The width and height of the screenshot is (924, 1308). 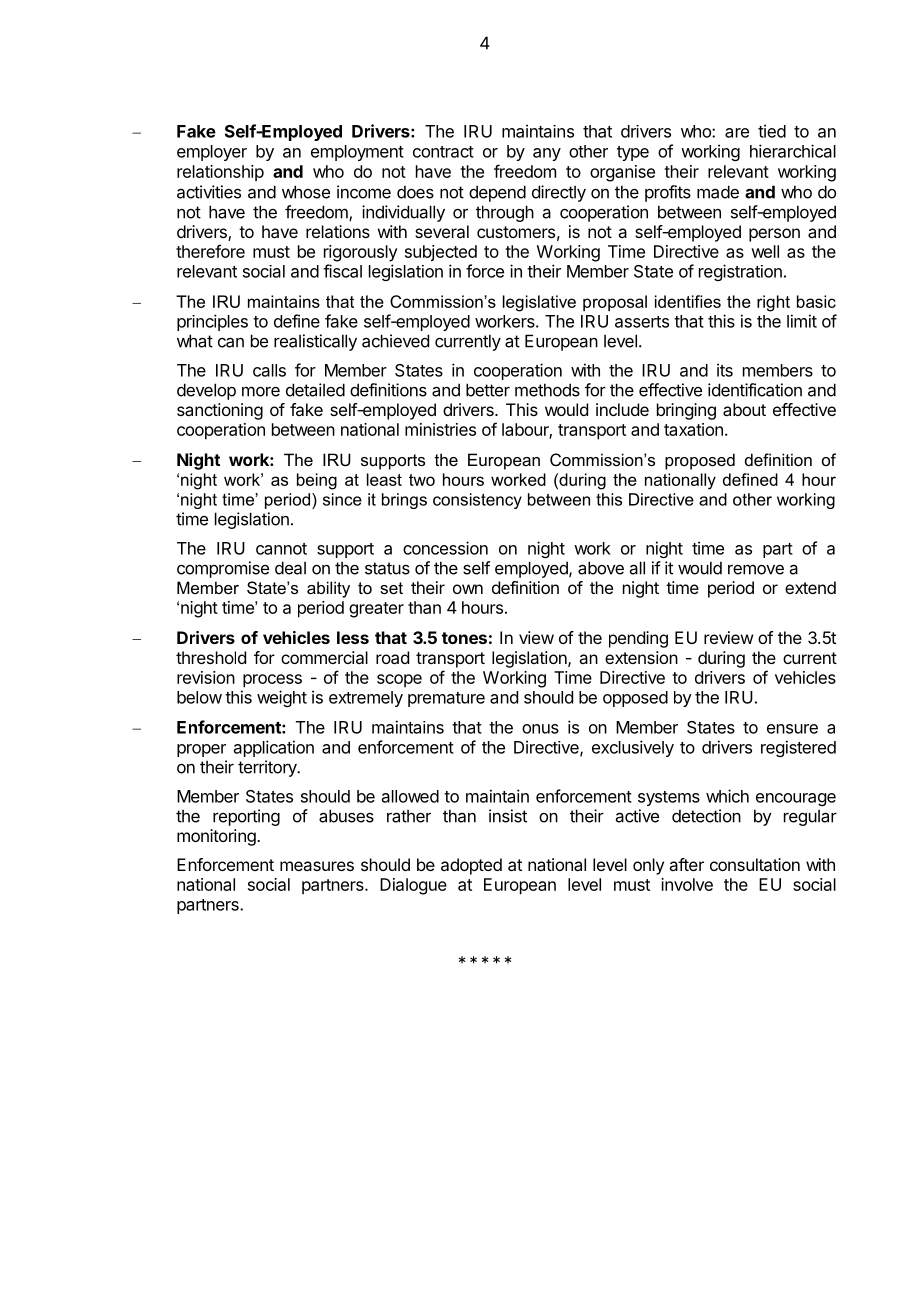 What do you see at coordinates (755, 390) in the screenshot?
I see `identification` at bounding box center [755, 390].
